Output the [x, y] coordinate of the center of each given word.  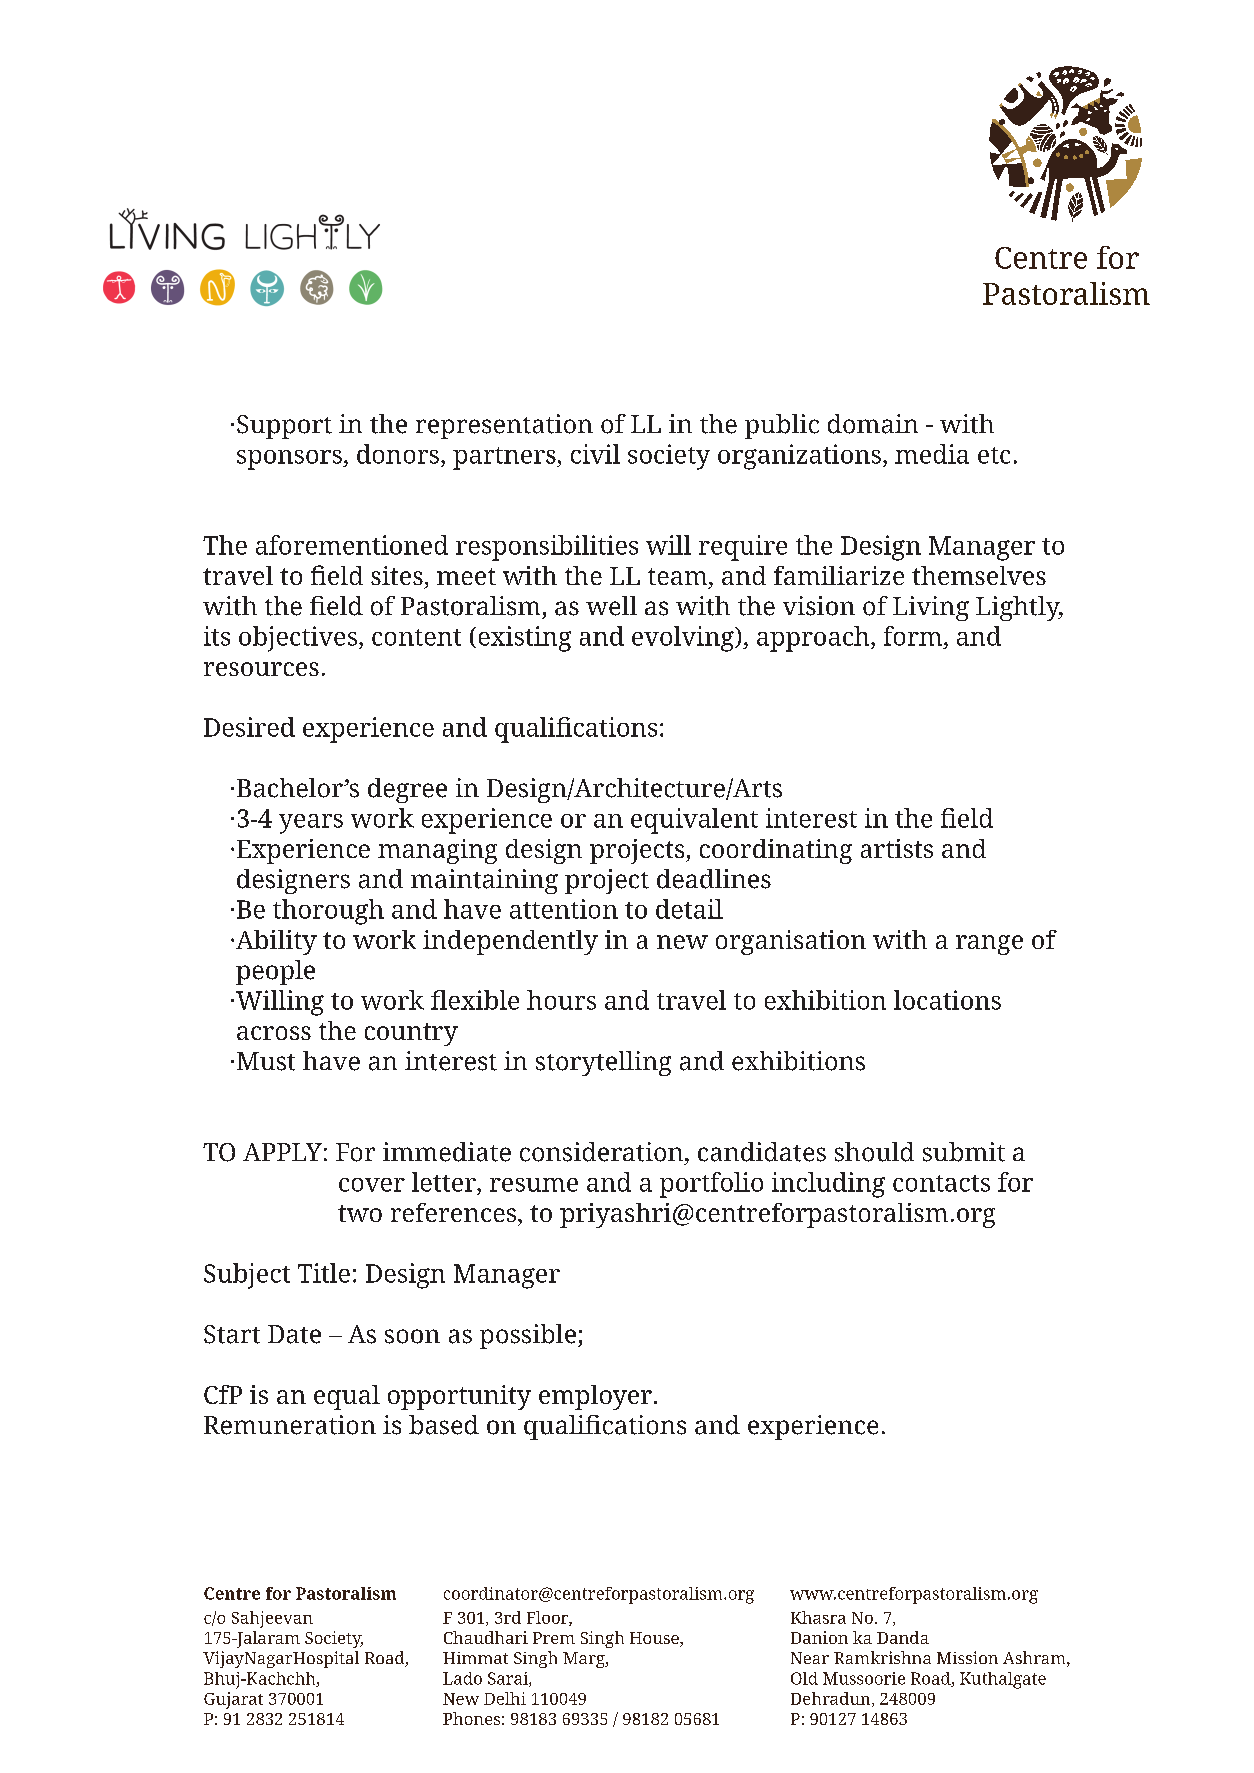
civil [595, 454]
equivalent [694, 821]
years [311, 824]
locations [947, 1000]
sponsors [290, 460]
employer [595, 1397]
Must [266, 1061]
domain [873, 424]
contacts [941, 1183]
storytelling [603, 1063]
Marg [585, 1660]
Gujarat [233, 1700]
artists [897, 848]
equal [347, 1397]
